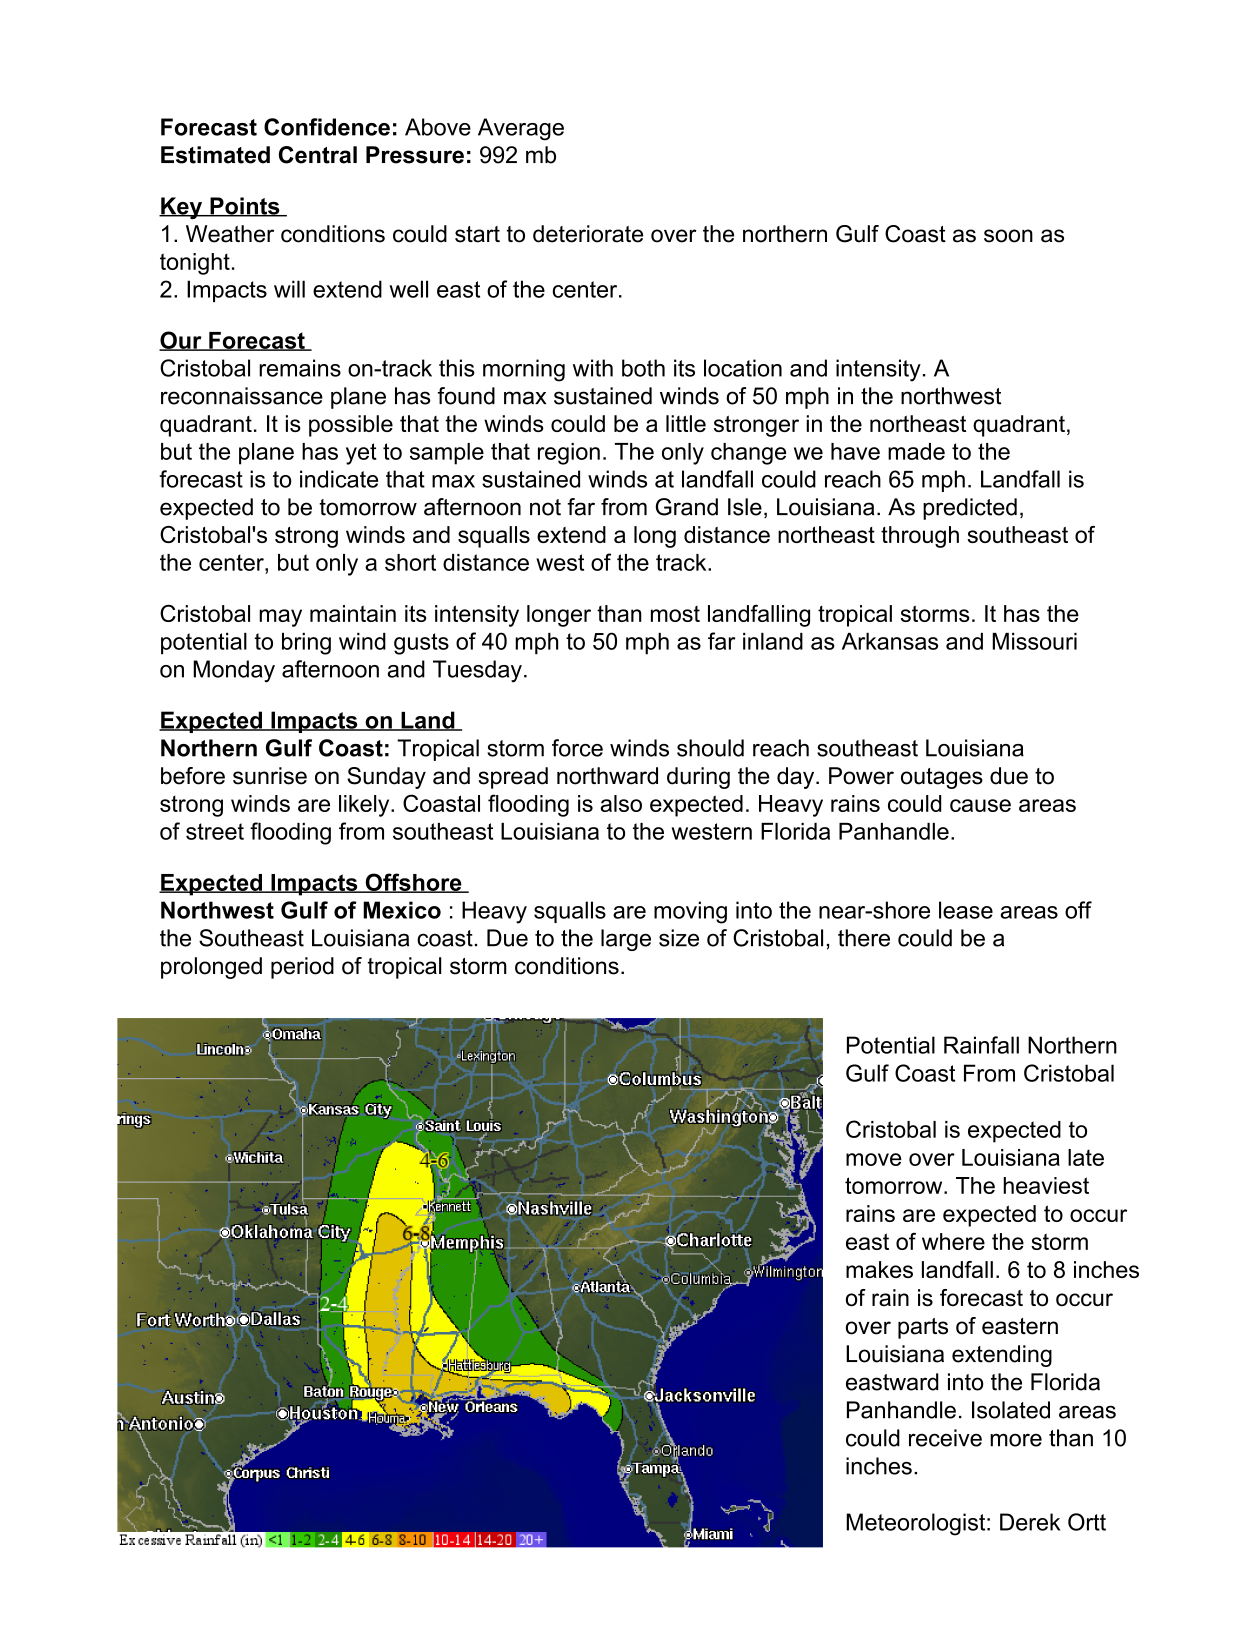  I want to click on cause, so click(980, 805).
